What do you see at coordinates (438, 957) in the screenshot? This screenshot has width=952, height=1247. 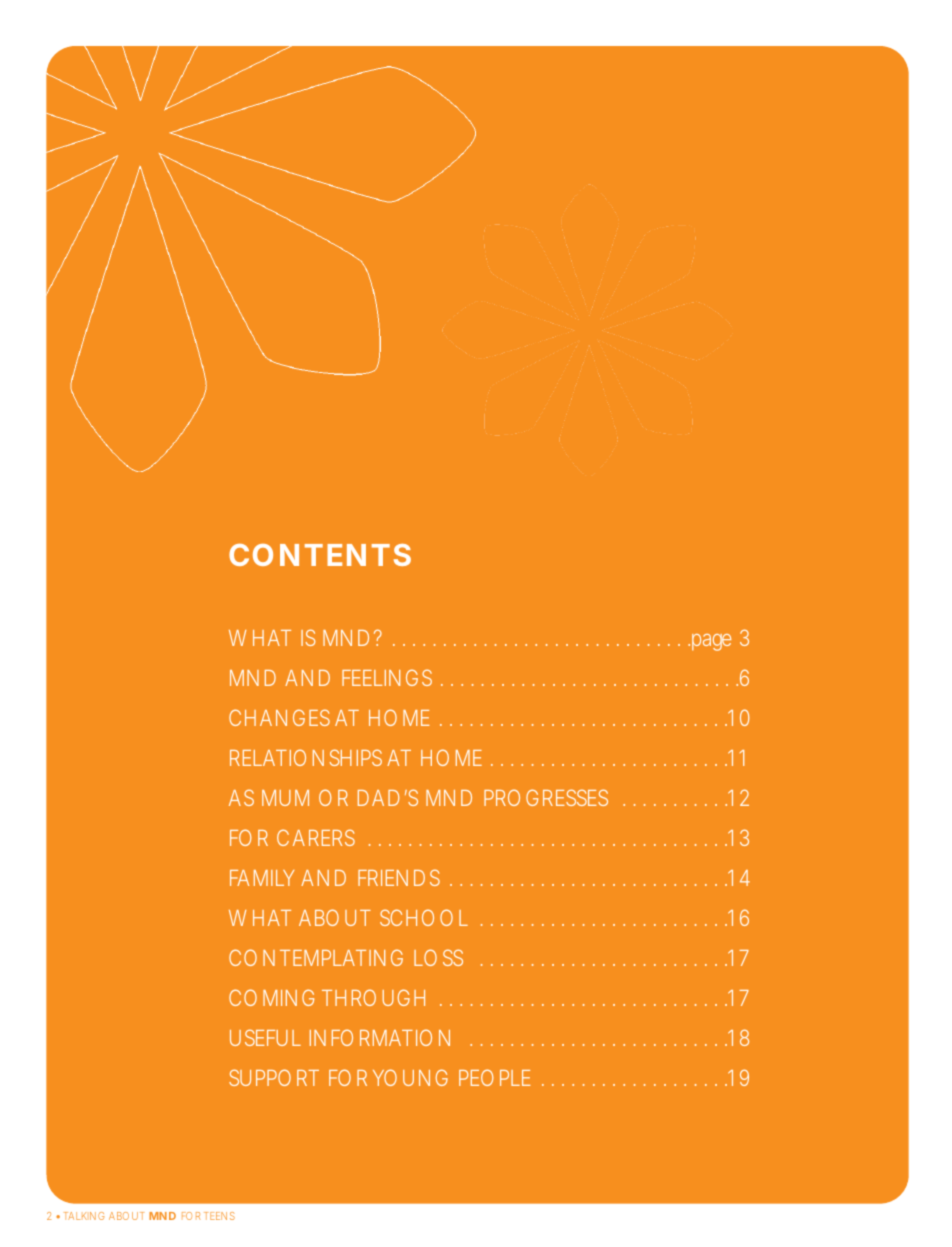 I see `LOSS` at bounding box center [438, 957].
